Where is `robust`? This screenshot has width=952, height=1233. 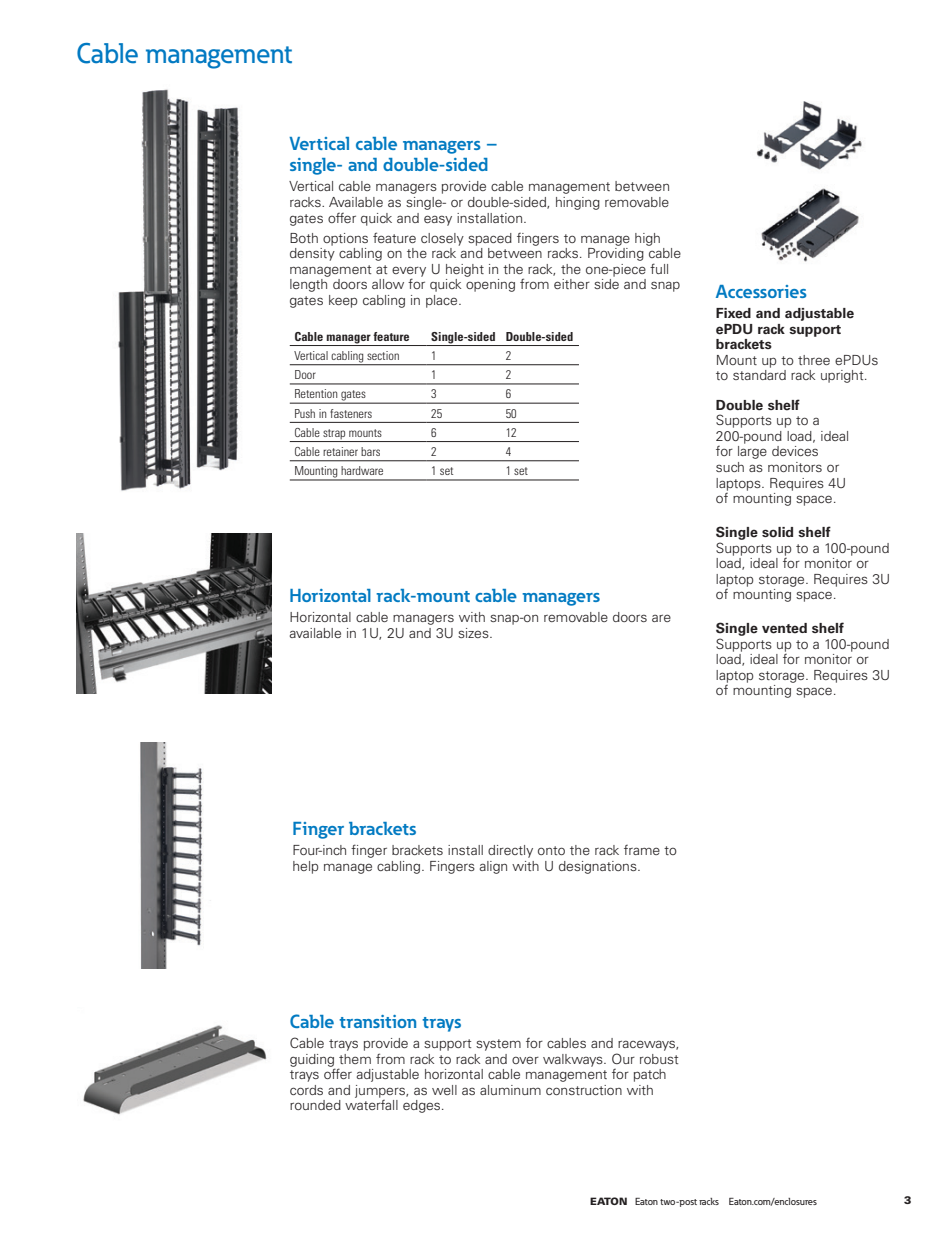
robust is located at coordinates (659, 1059).
